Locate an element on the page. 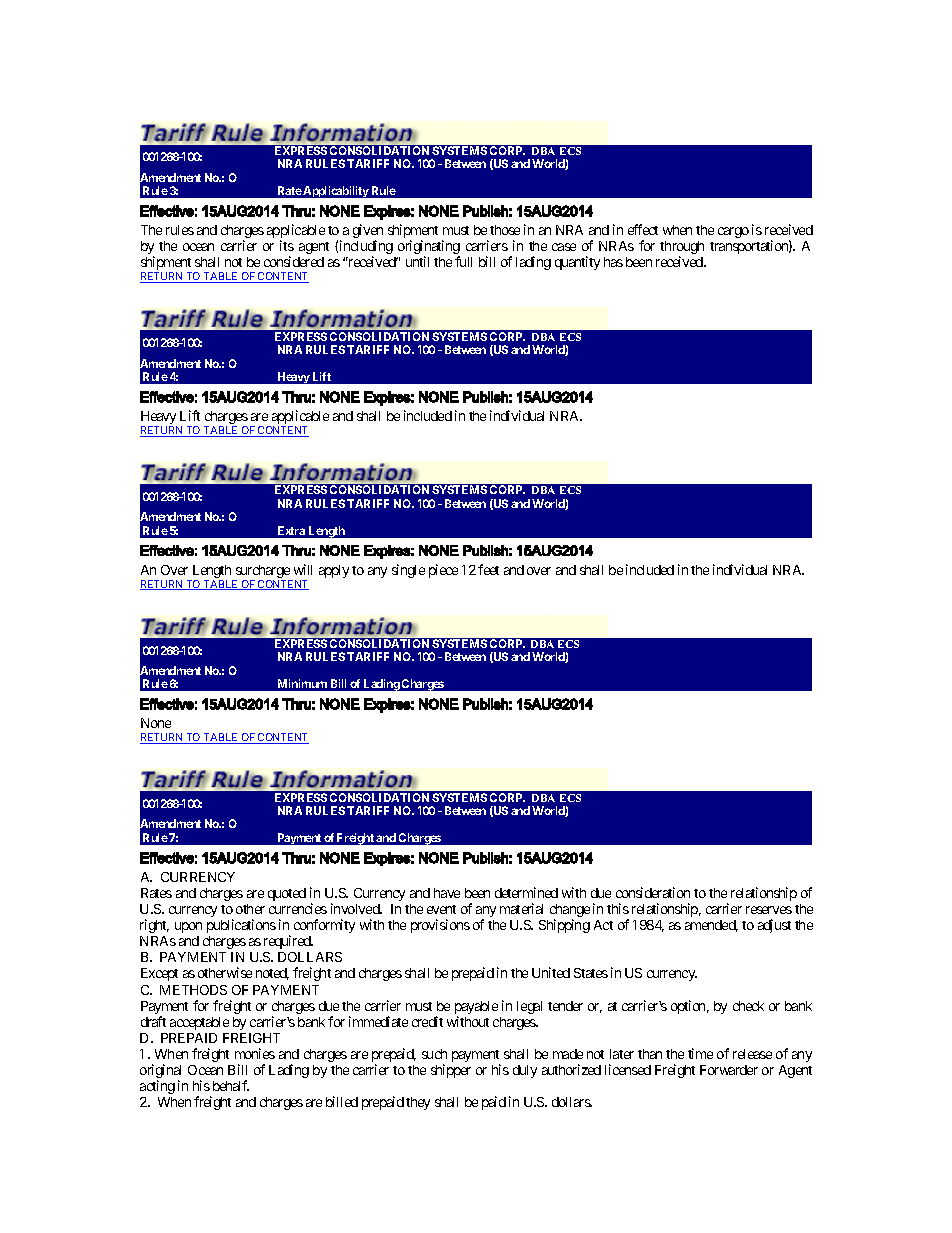  has is located at coordinates (613, 262).
